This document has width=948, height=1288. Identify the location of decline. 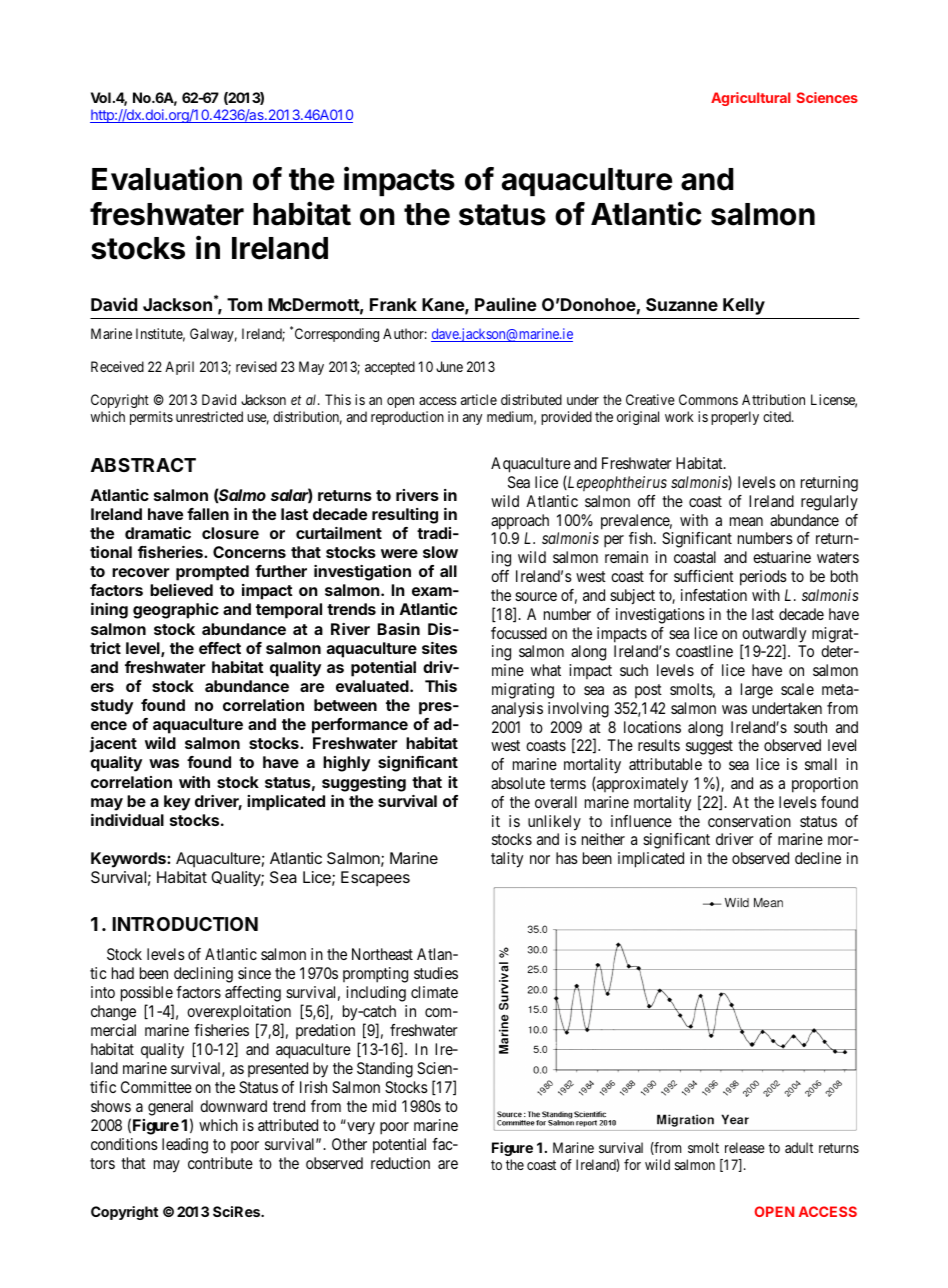
(818, 858).
